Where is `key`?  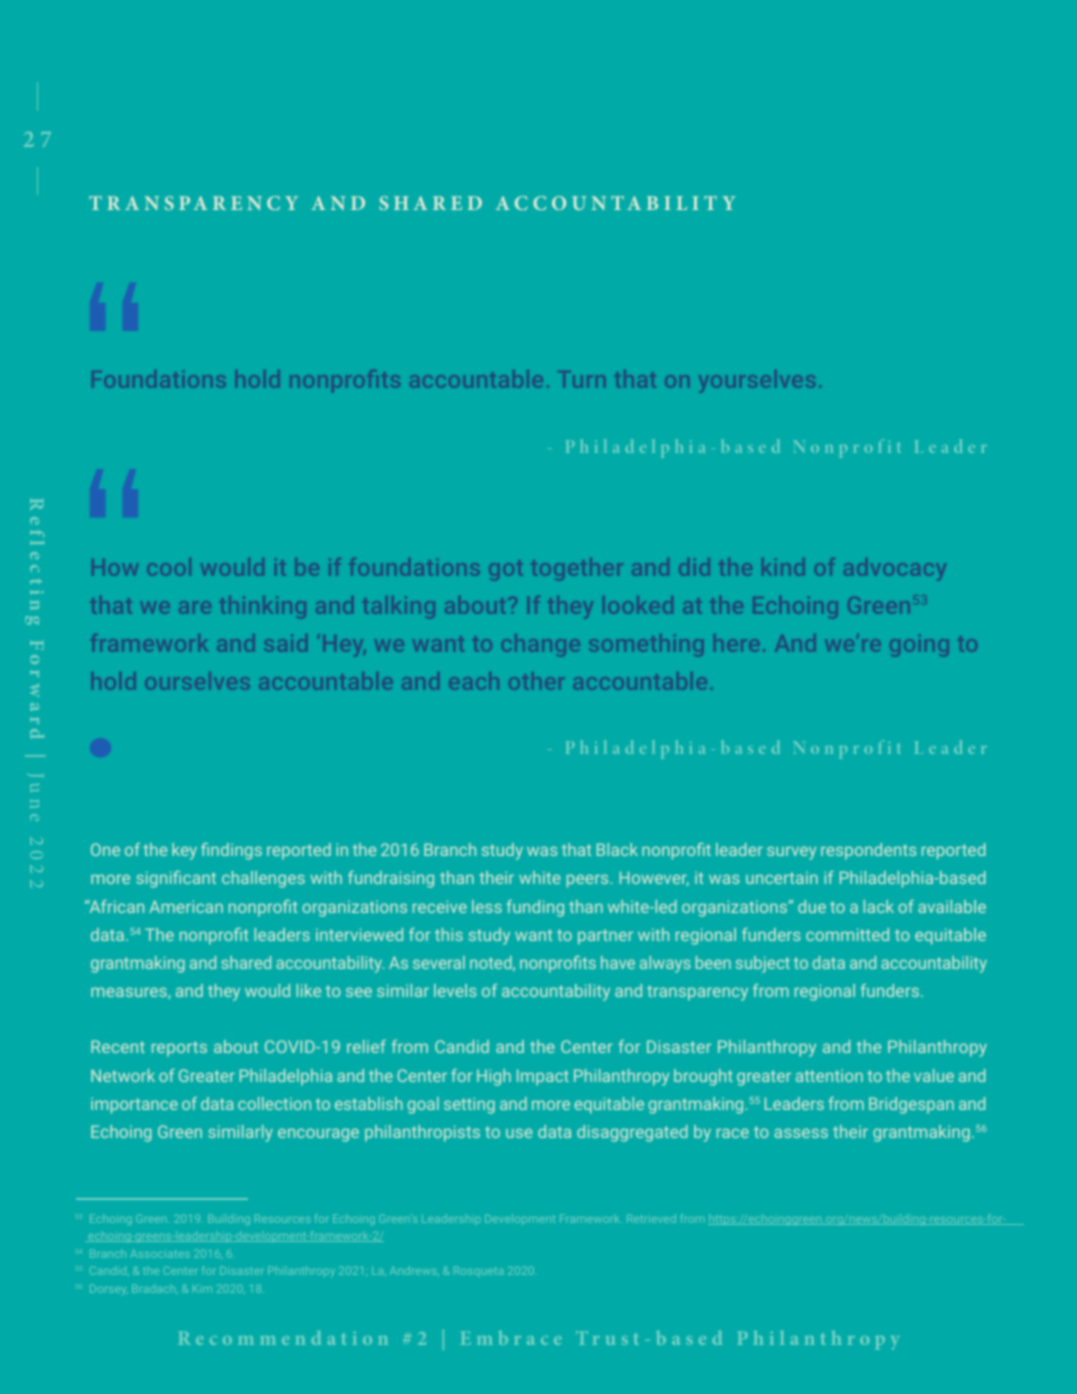
key is located at coordinates (184, 851).
